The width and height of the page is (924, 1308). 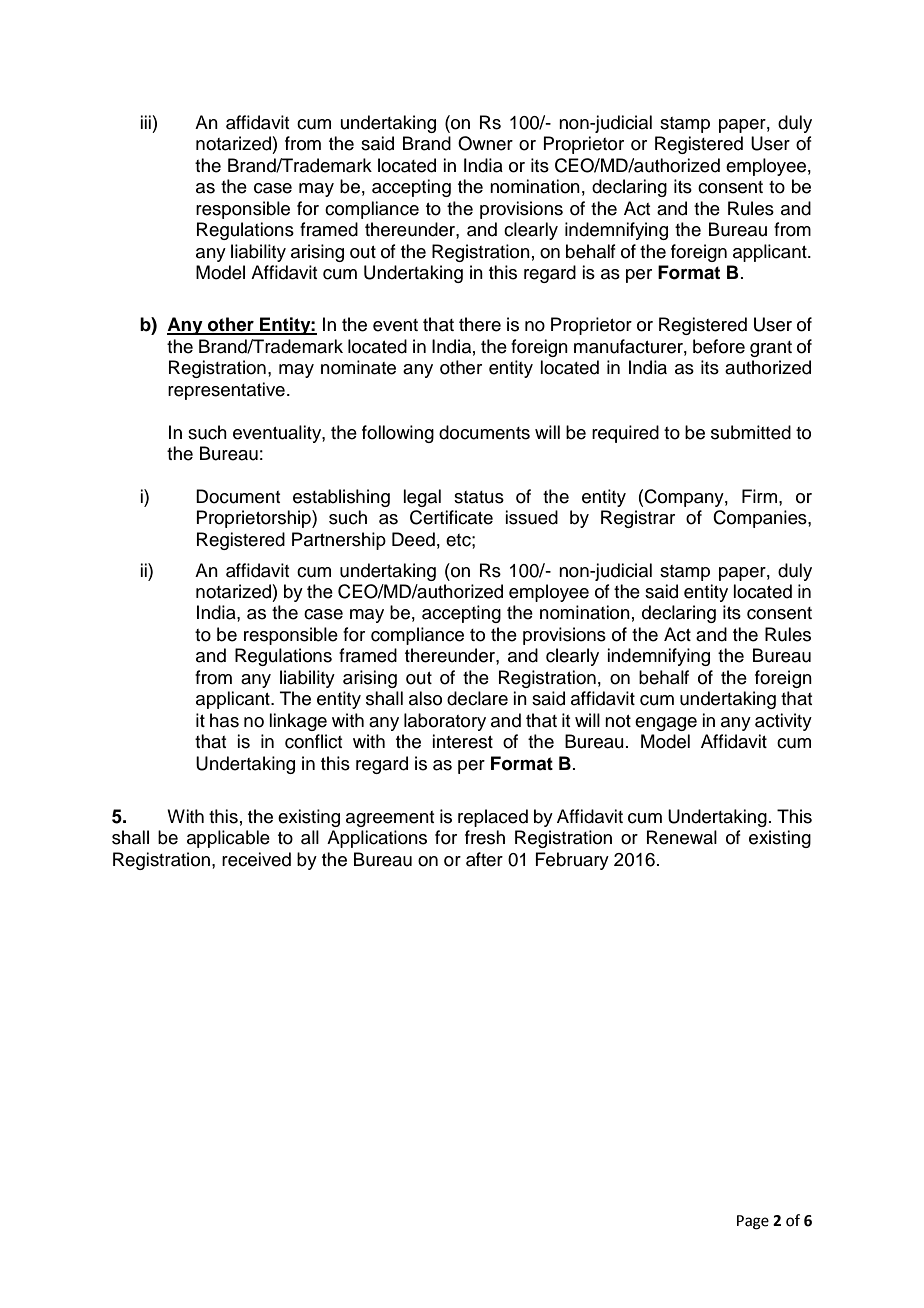 What do you see at coordinates (145, 122) in the page?
I see `iii` at bounding box center [145, 122].
